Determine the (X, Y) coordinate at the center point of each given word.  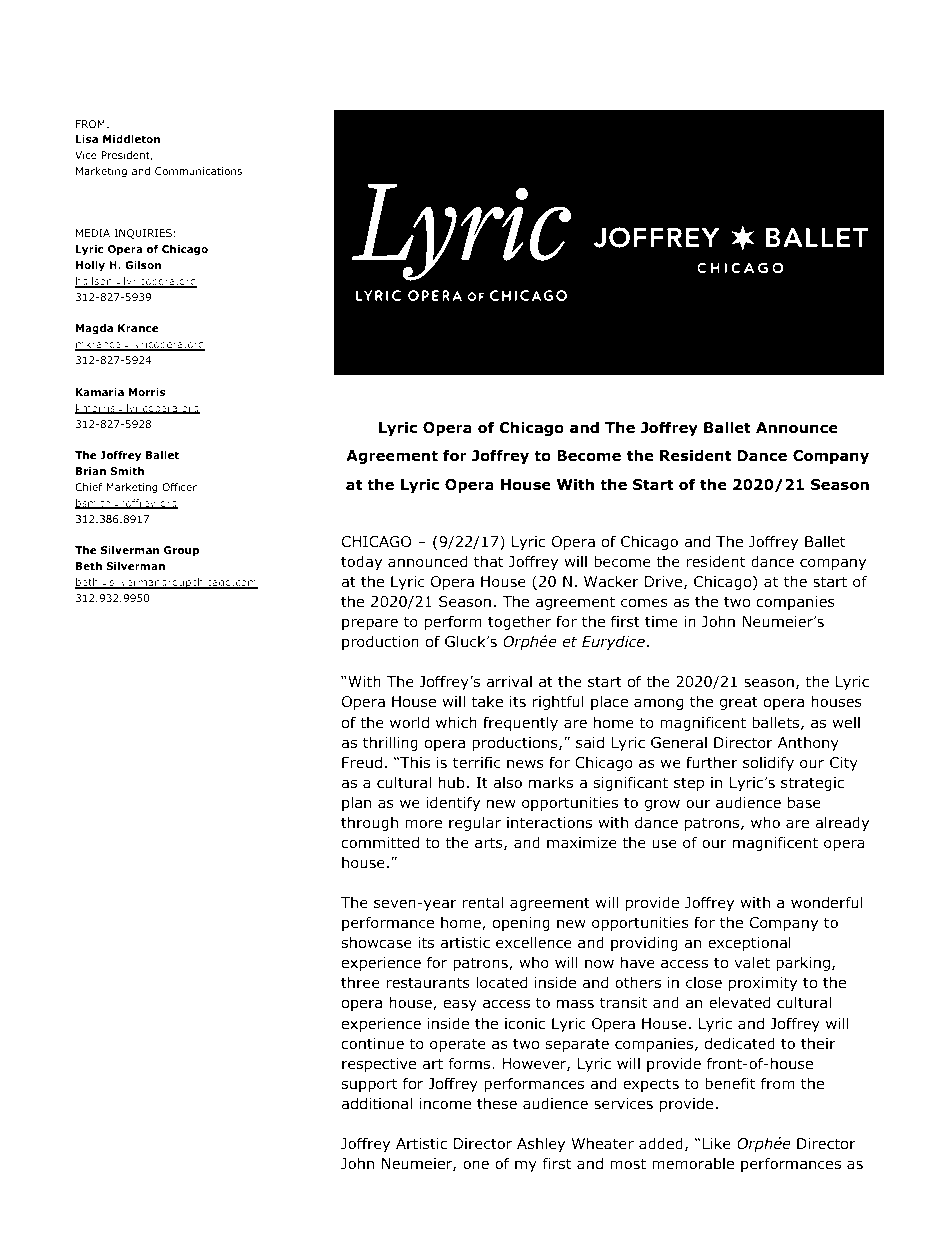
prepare (370, 624)
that (489, 561)
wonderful (827, 902)
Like (715, 1143)
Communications (198, 171)
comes (644, 603)
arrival (509, 681)
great (738, 703)
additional (376, 1103)
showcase (376, 942)
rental (482, 902)
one (476, 1165)
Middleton (131, 139)
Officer (179, 487)
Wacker (611, 581)
